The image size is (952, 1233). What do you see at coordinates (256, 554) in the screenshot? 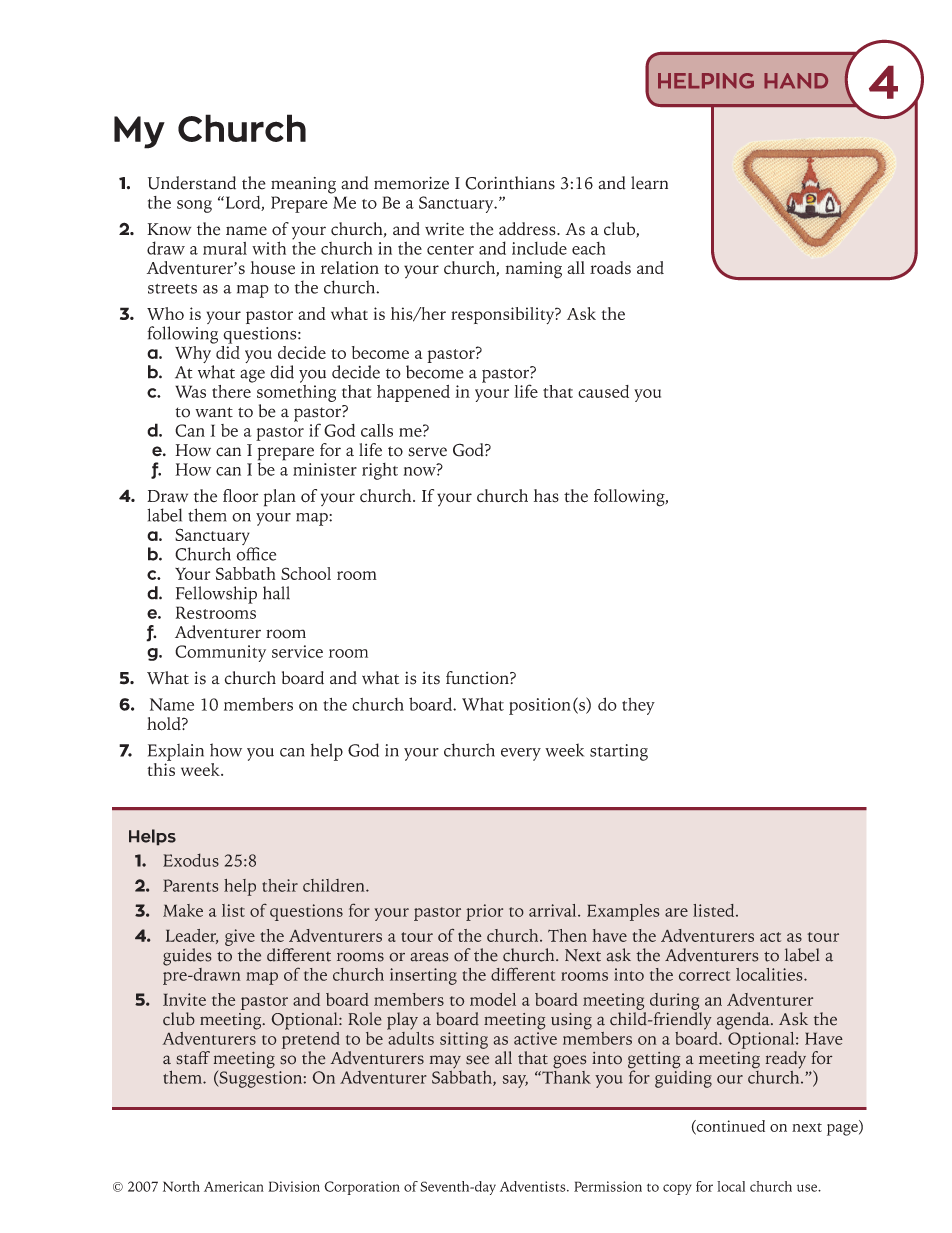
I see `office` at bounding box center [256, 554].
